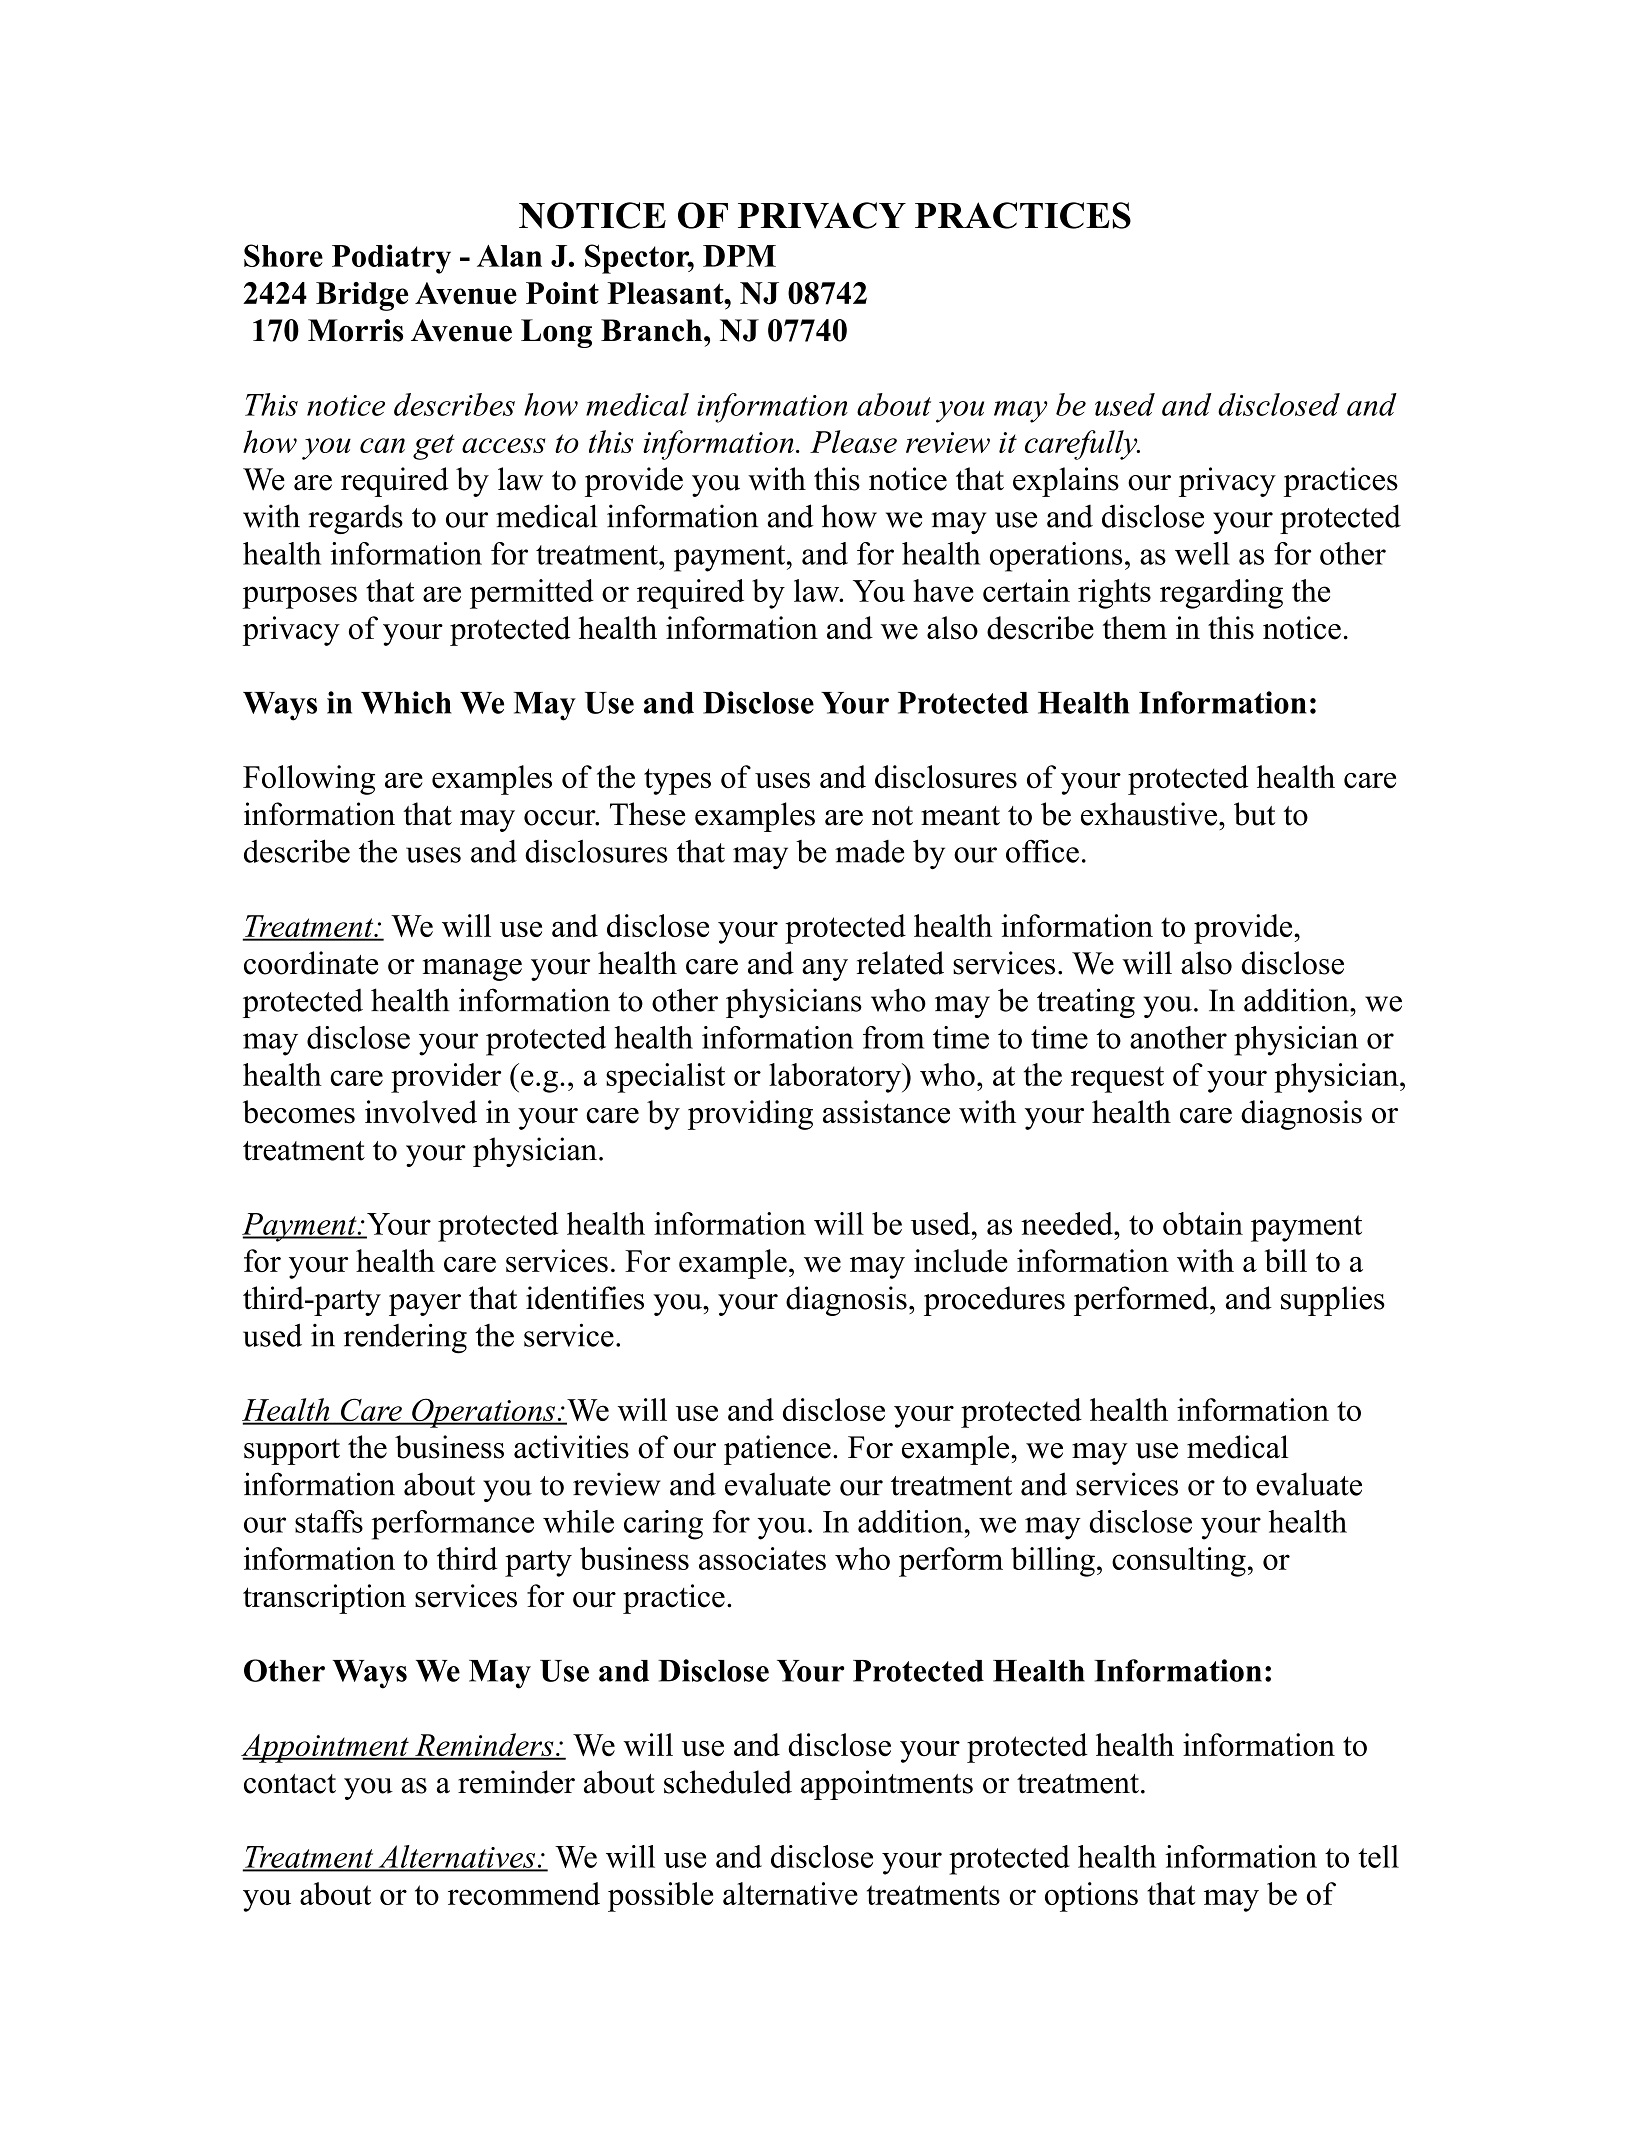 This screenshot has height=2134, width=1651. I want to click on have, so click(943, 590).
